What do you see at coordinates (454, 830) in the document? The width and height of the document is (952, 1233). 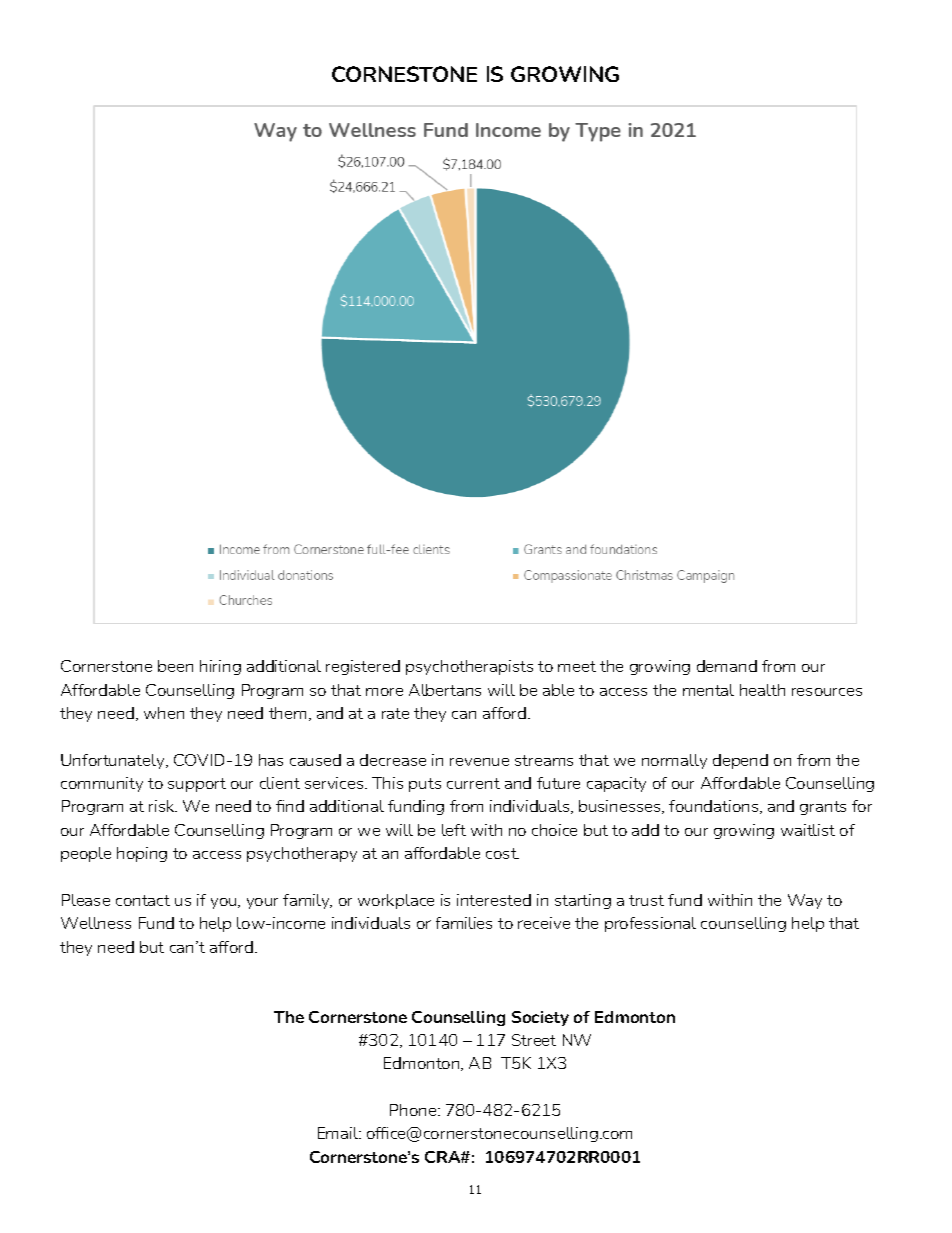 I see `left` at bounding box center [454, 830].
